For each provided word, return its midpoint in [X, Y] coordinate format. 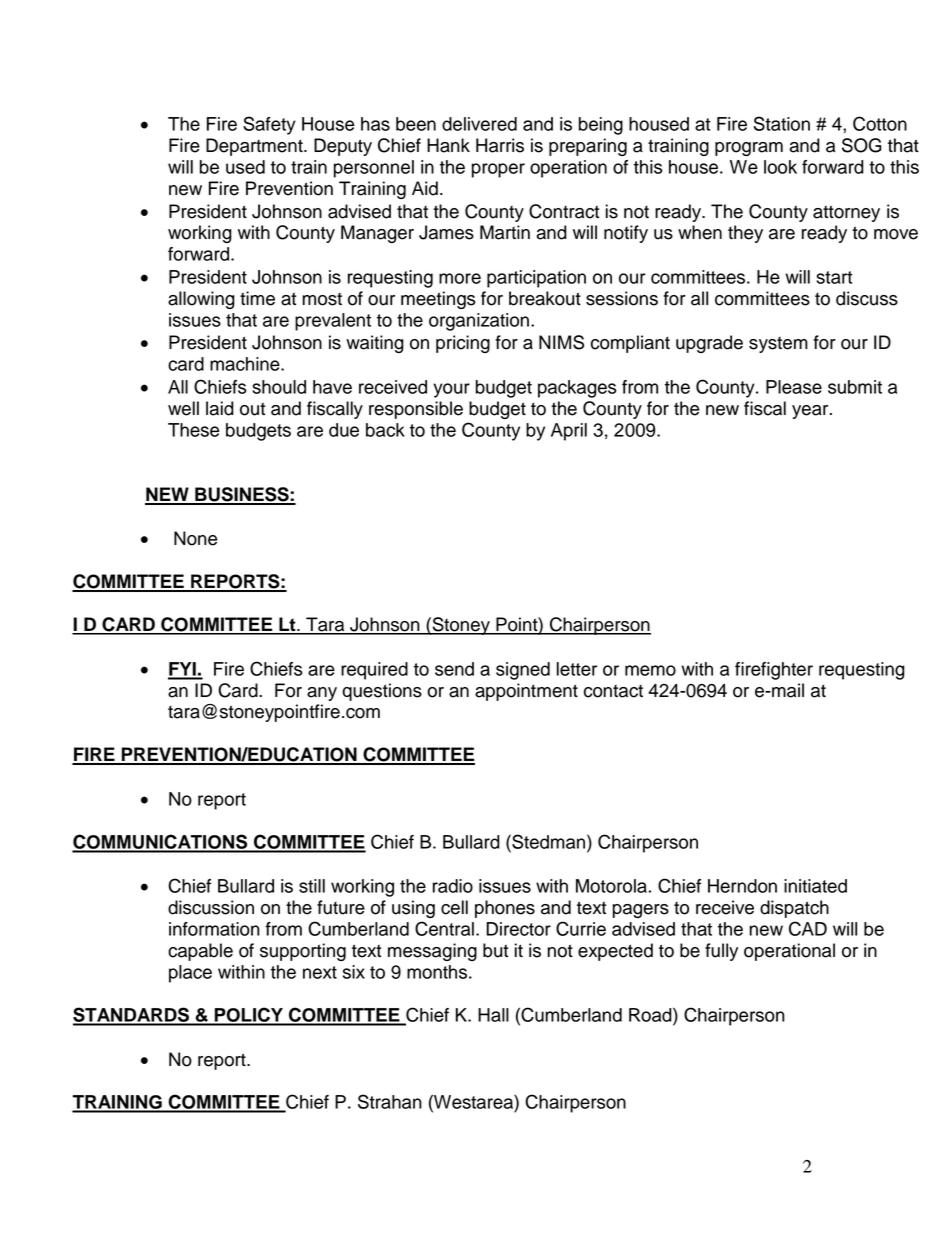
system [778, 345]
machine [246, 364]
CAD [808, 928]
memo [650, 670]
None [195, 538]
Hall [493, 1015]
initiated [815, 886]
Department [255, 147]
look [780, 167]
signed [523, 671]
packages [577, 389]
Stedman [549, 841]
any [322, 694]
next [320, 972]
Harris [500, 145]
